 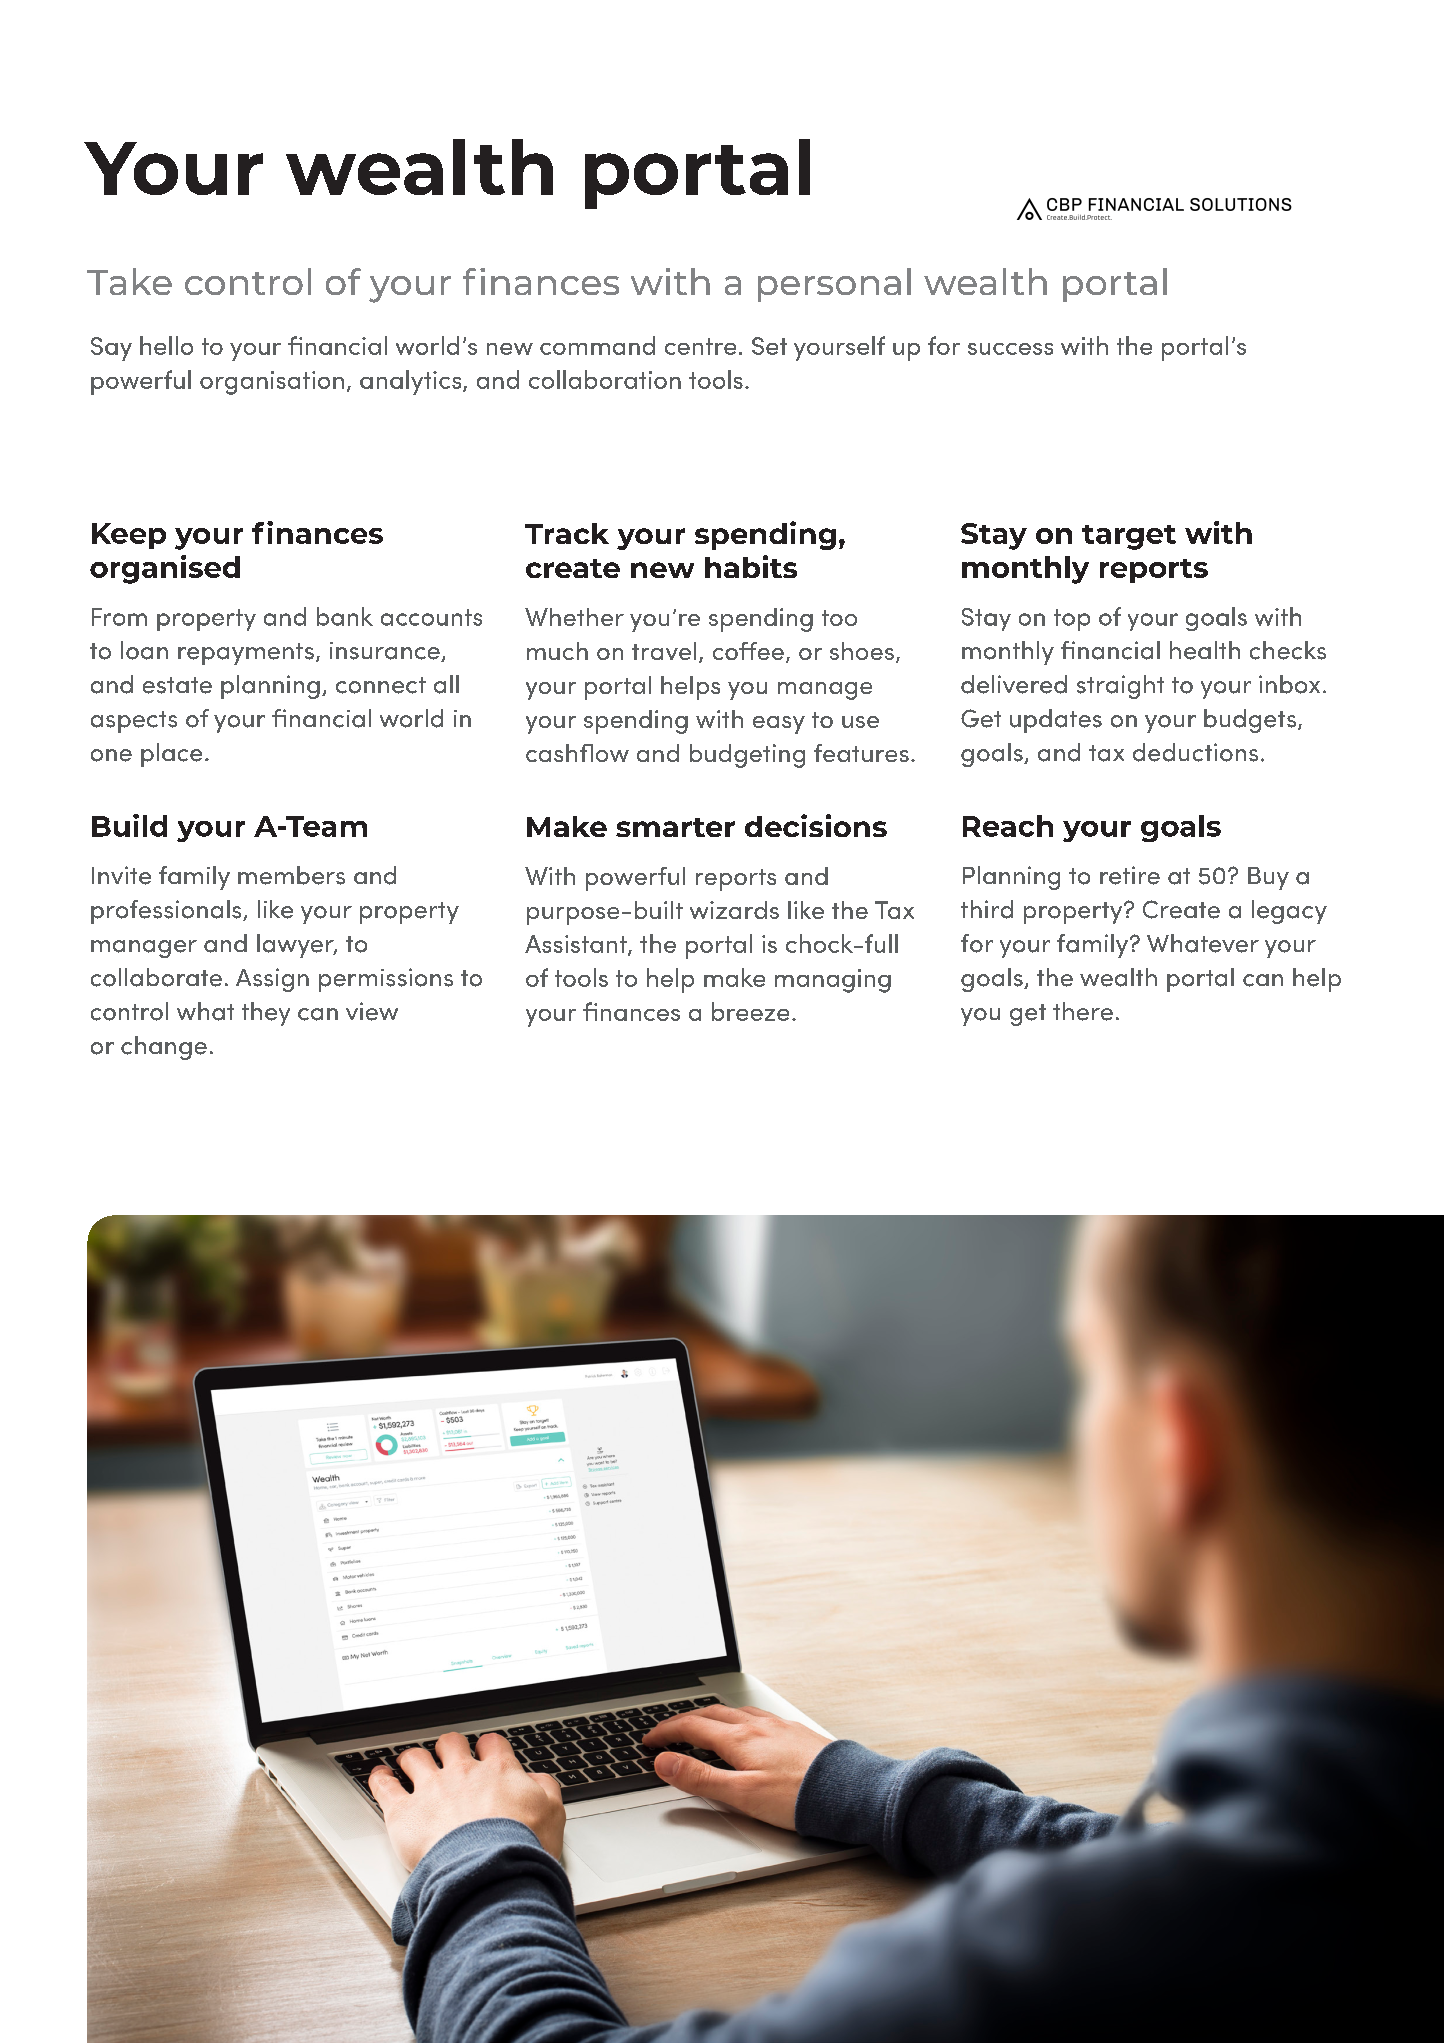 What do you see at coordinates (246, 654) in the image?
I see `repayments` at bounding box center [246, 654].
